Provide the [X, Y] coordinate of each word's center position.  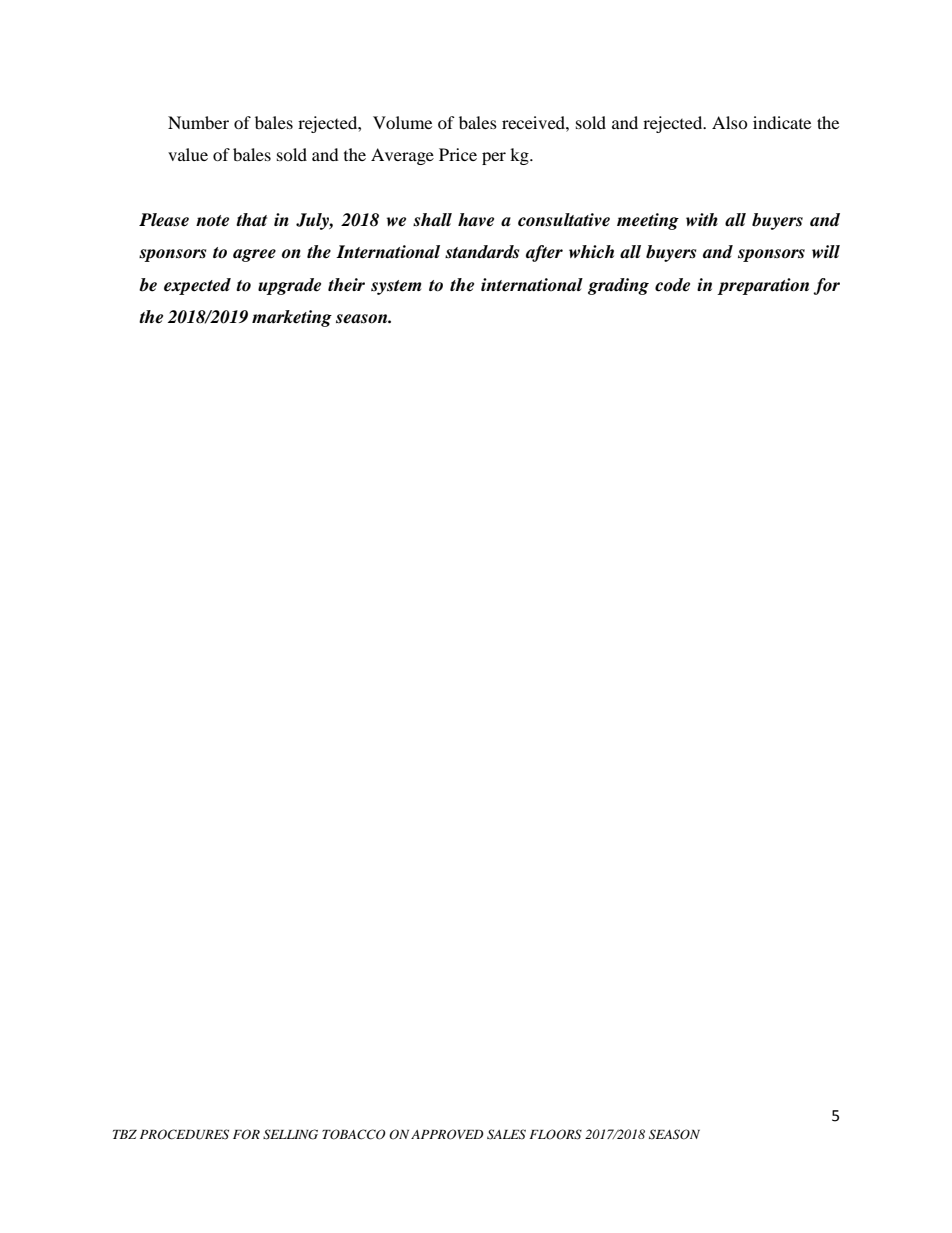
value [188, 154]
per [494, 158]
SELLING [290, 1134]
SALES [506, 1134]
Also [730, 122]
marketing [292, 318]
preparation [763, 286]
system [396, 287]
